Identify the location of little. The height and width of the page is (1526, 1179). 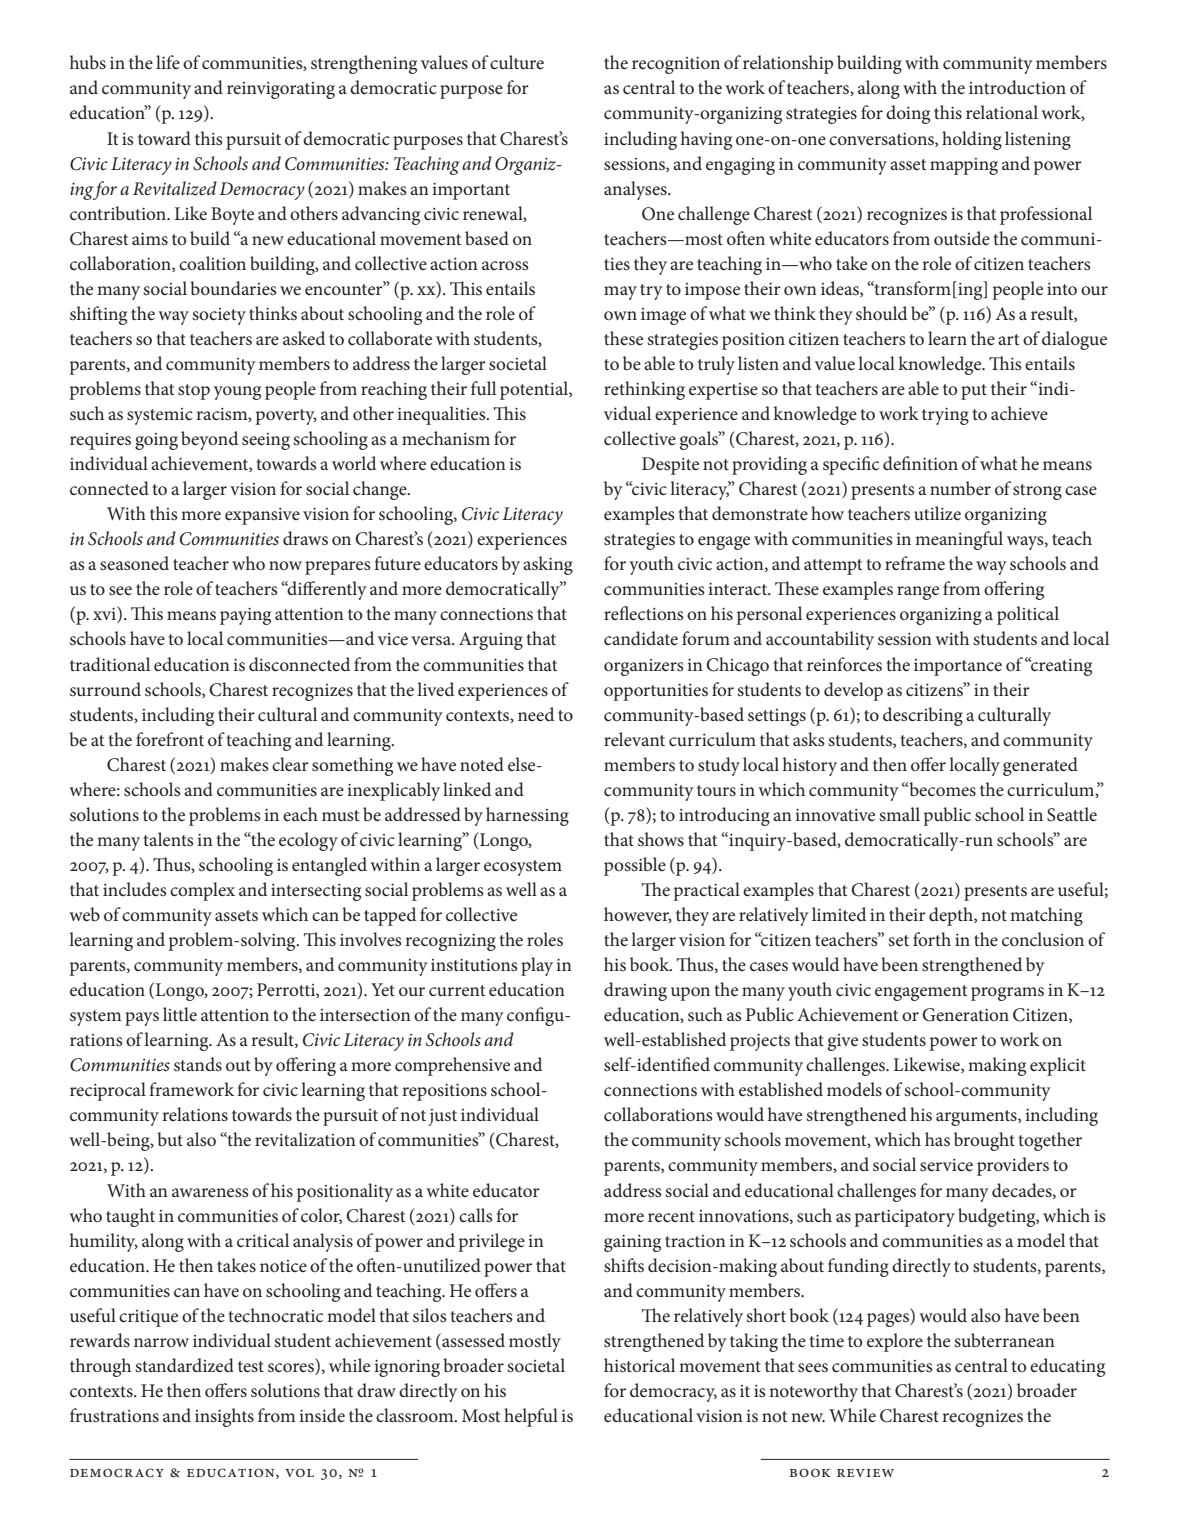
(180, 1014).
